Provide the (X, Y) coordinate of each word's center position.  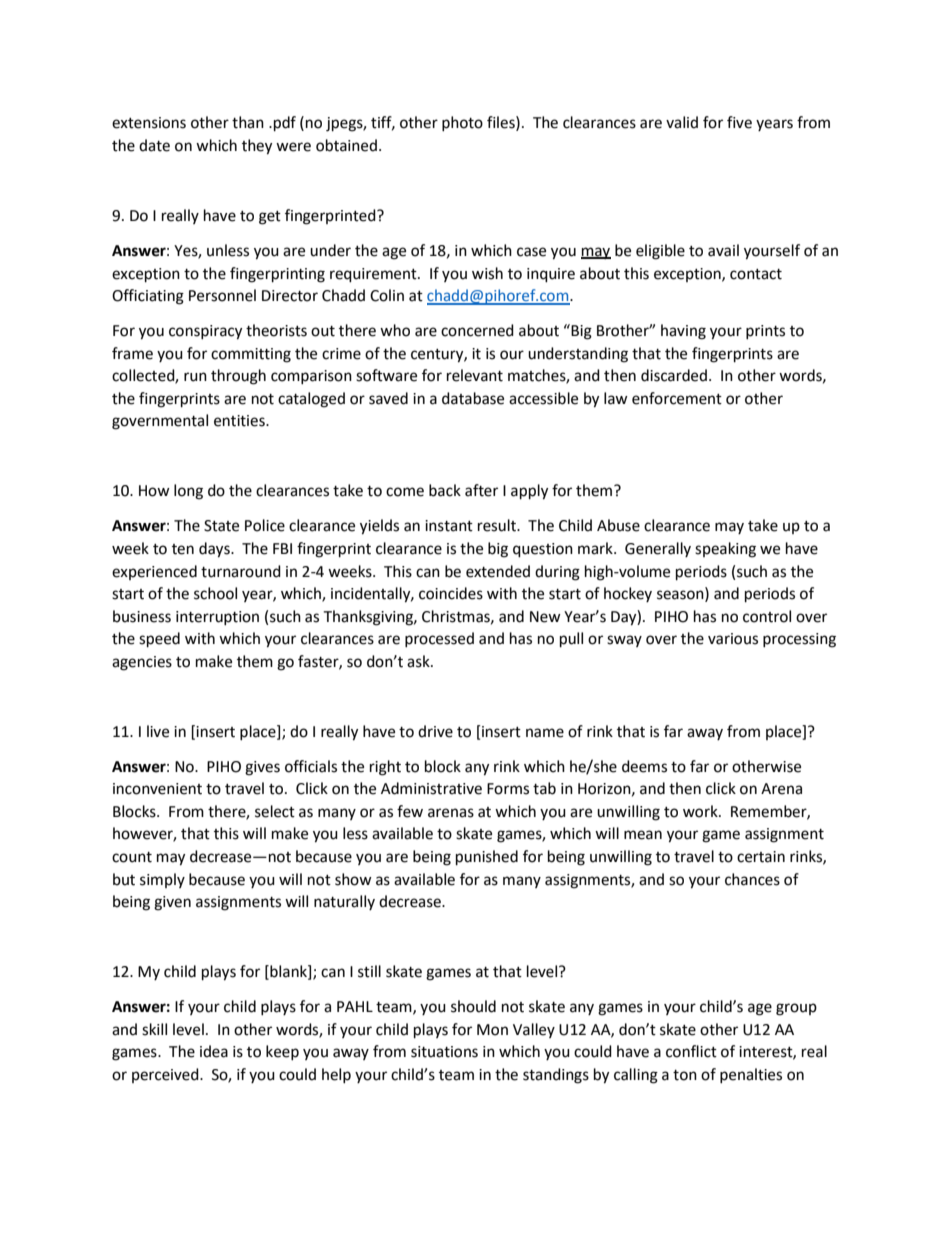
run (195, 377)
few (410, 811)
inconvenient (157, 789)
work (701, 811)
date (154, 145)
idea (214, 1051)
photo (462, 123)
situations (444, 1052)
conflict (691, 1051)
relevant (475, 375)
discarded (674, 375)
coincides (451, 593)
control (767, 616)
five (739, 122)
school (215, 593)
